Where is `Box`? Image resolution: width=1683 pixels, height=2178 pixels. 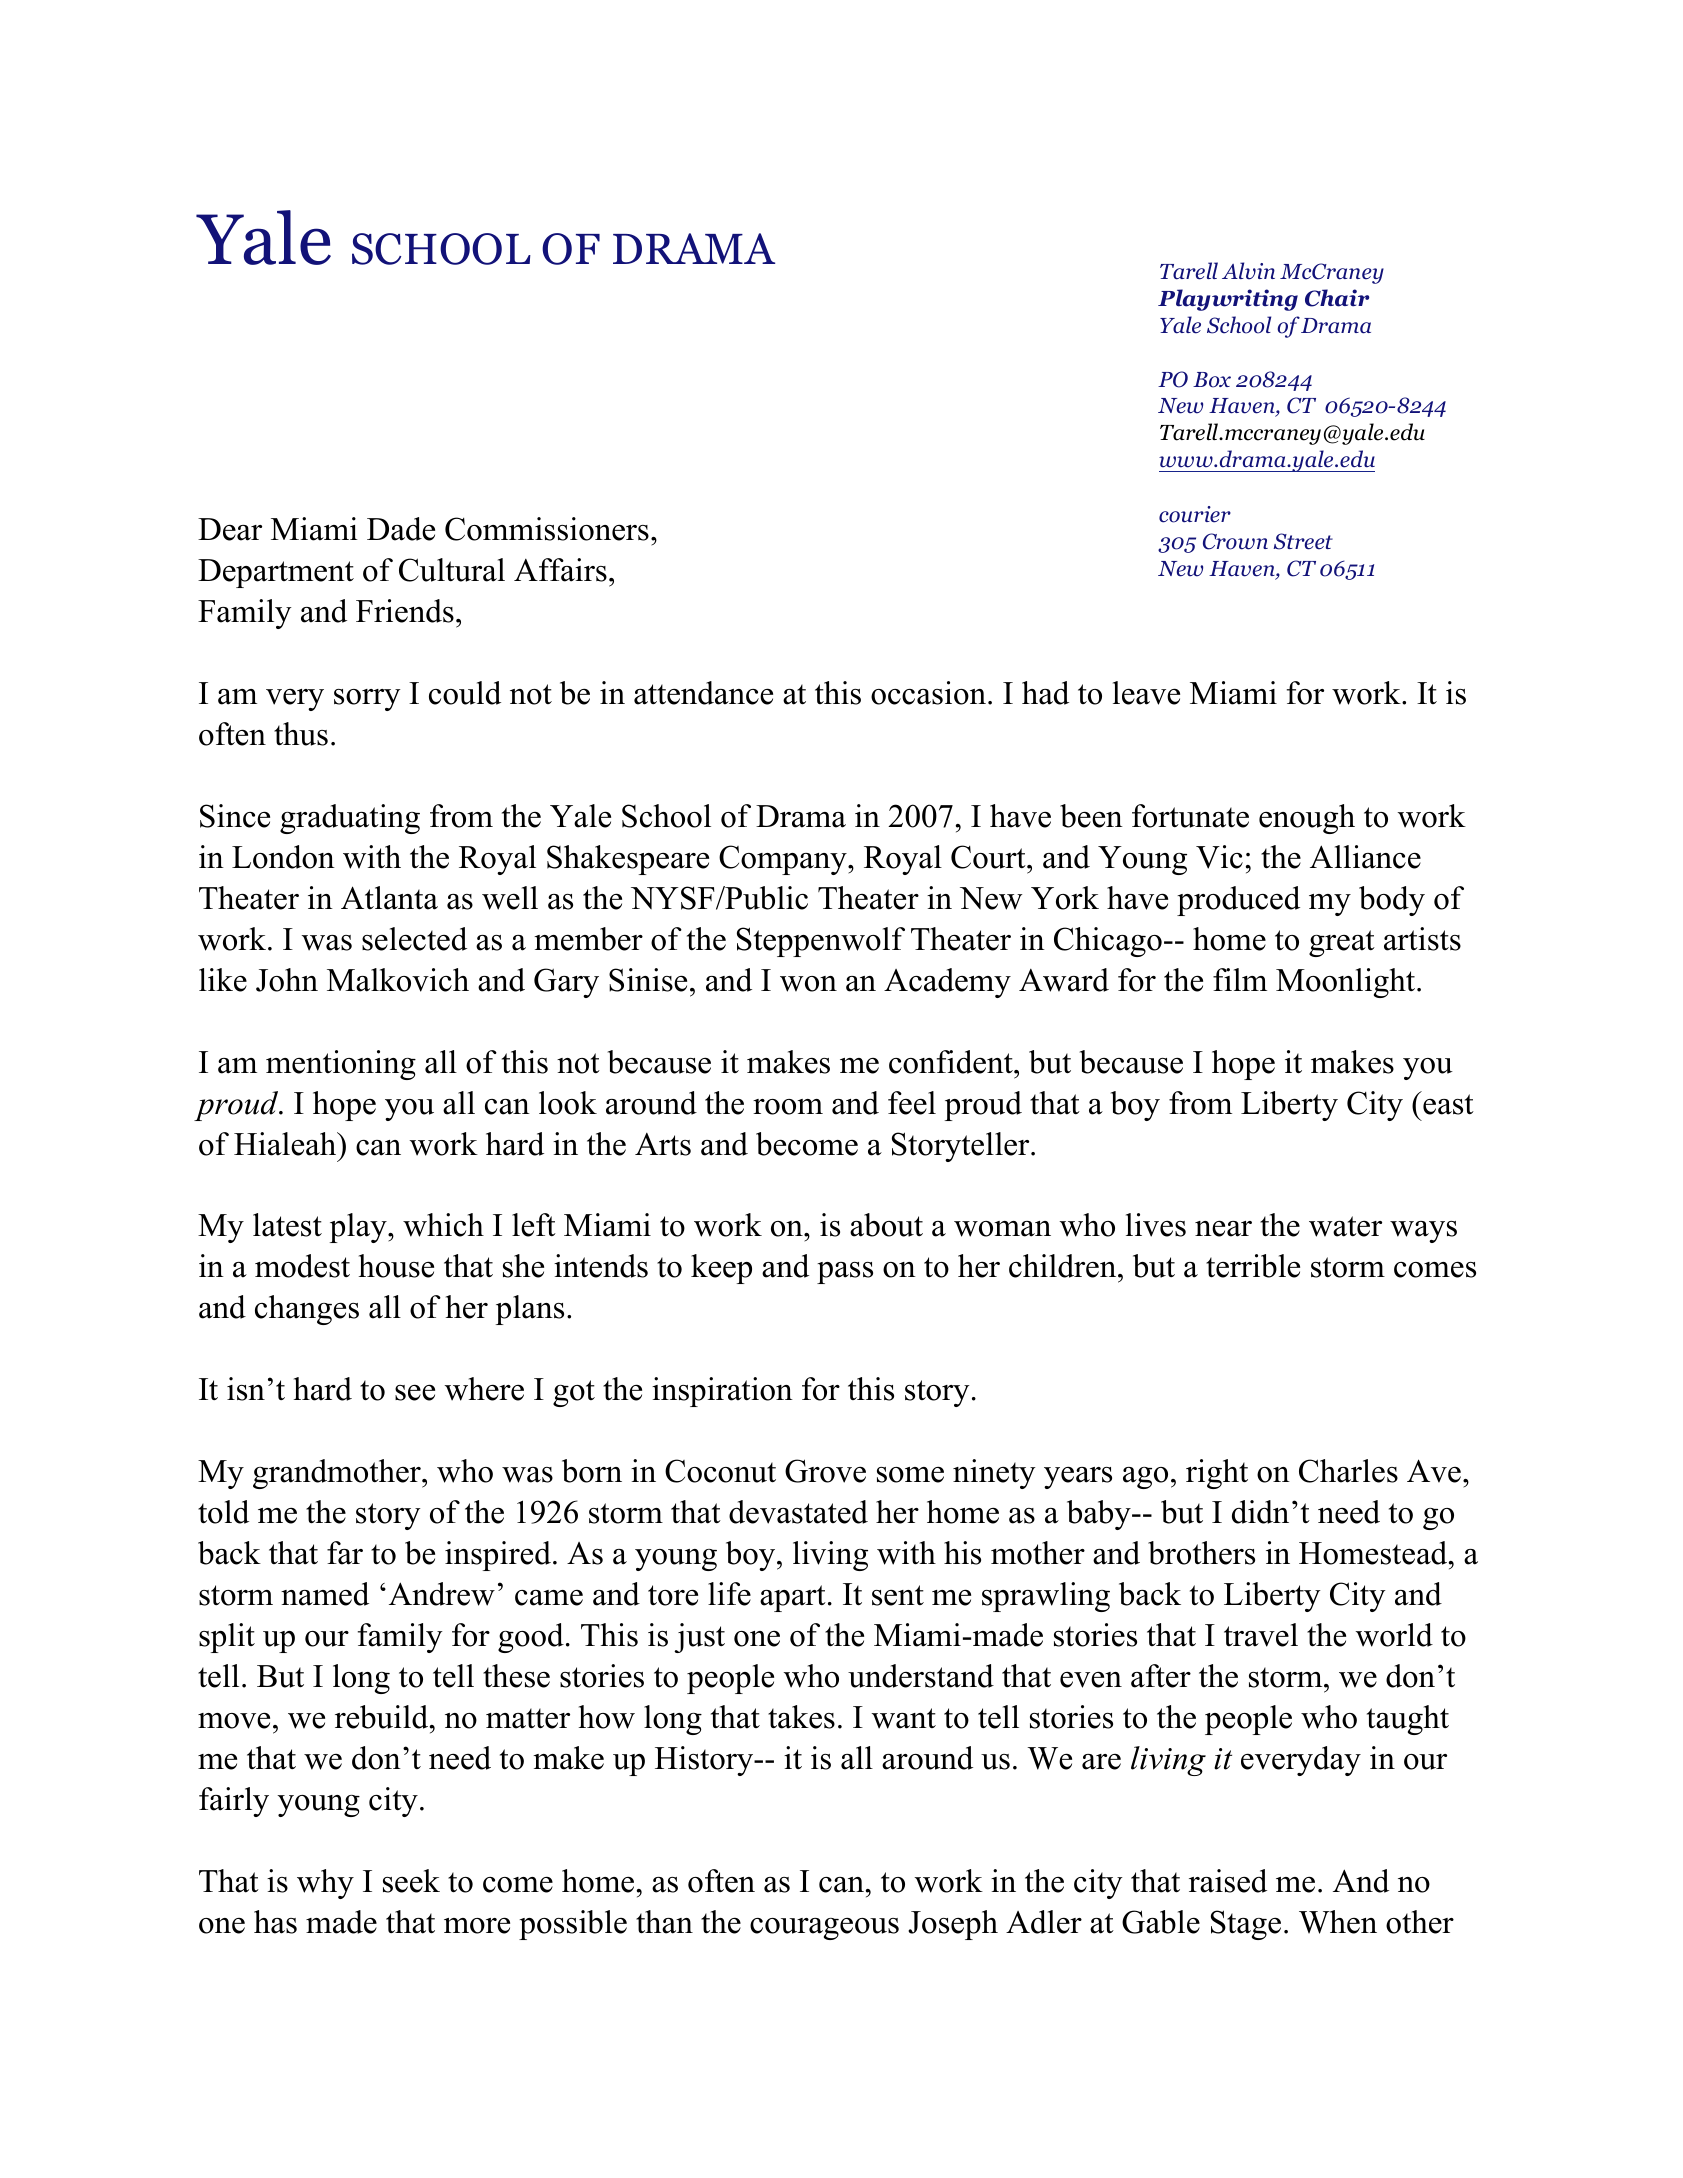
Box is located at coordinates (1212, 380).
